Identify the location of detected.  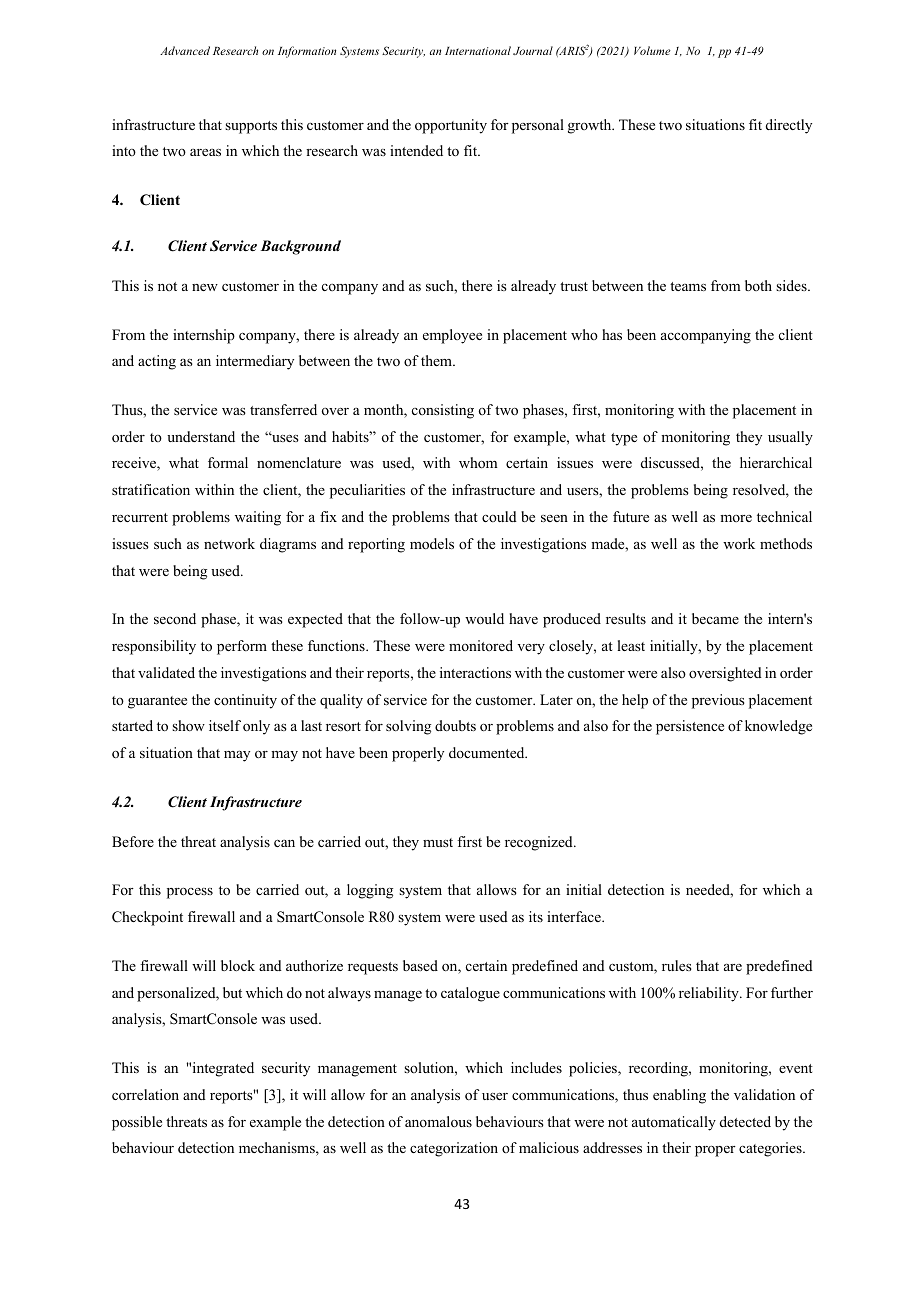
(745, 1121).
